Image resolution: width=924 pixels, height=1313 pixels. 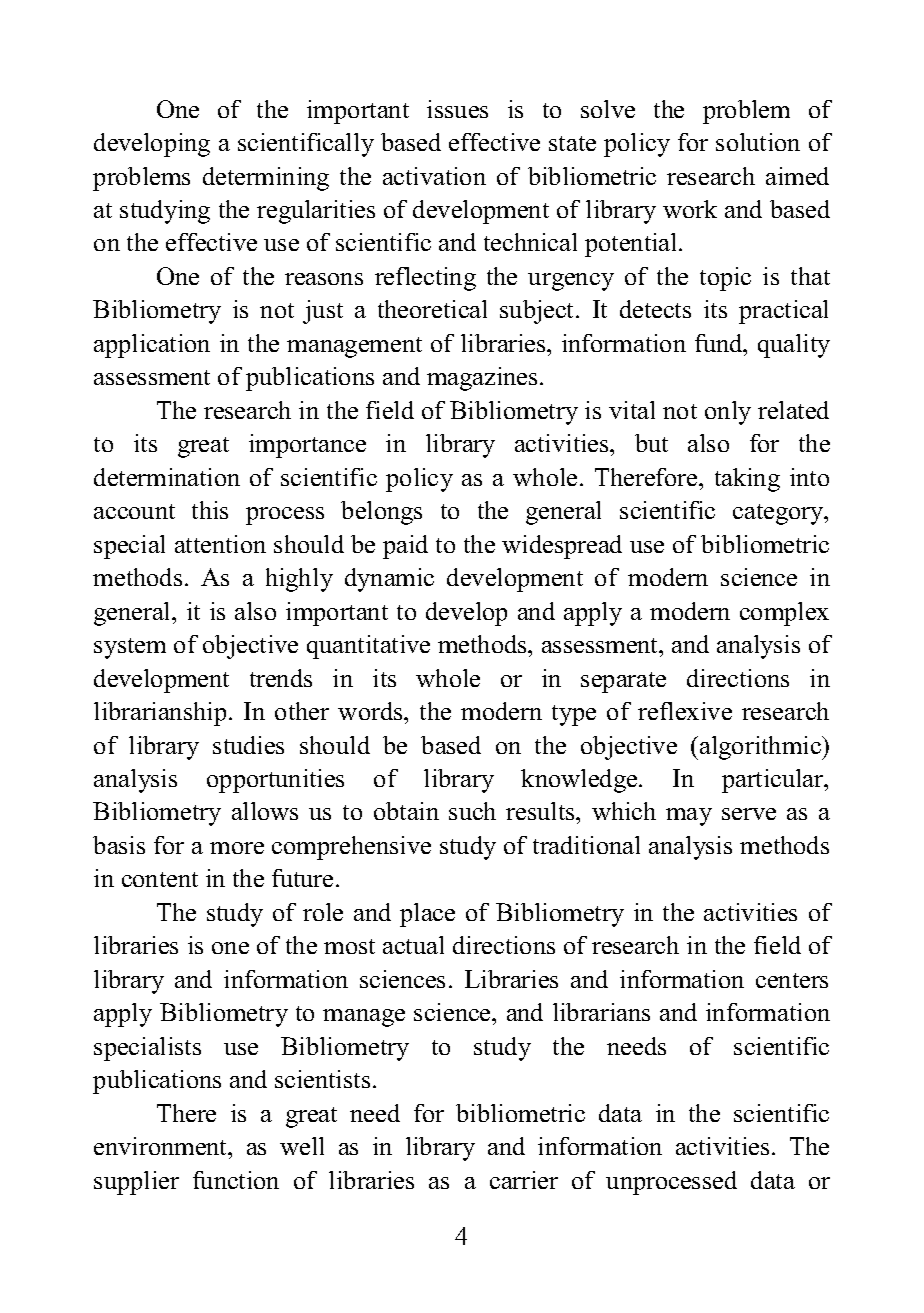 I want to click on magazines, so click(x=482, y=379).
